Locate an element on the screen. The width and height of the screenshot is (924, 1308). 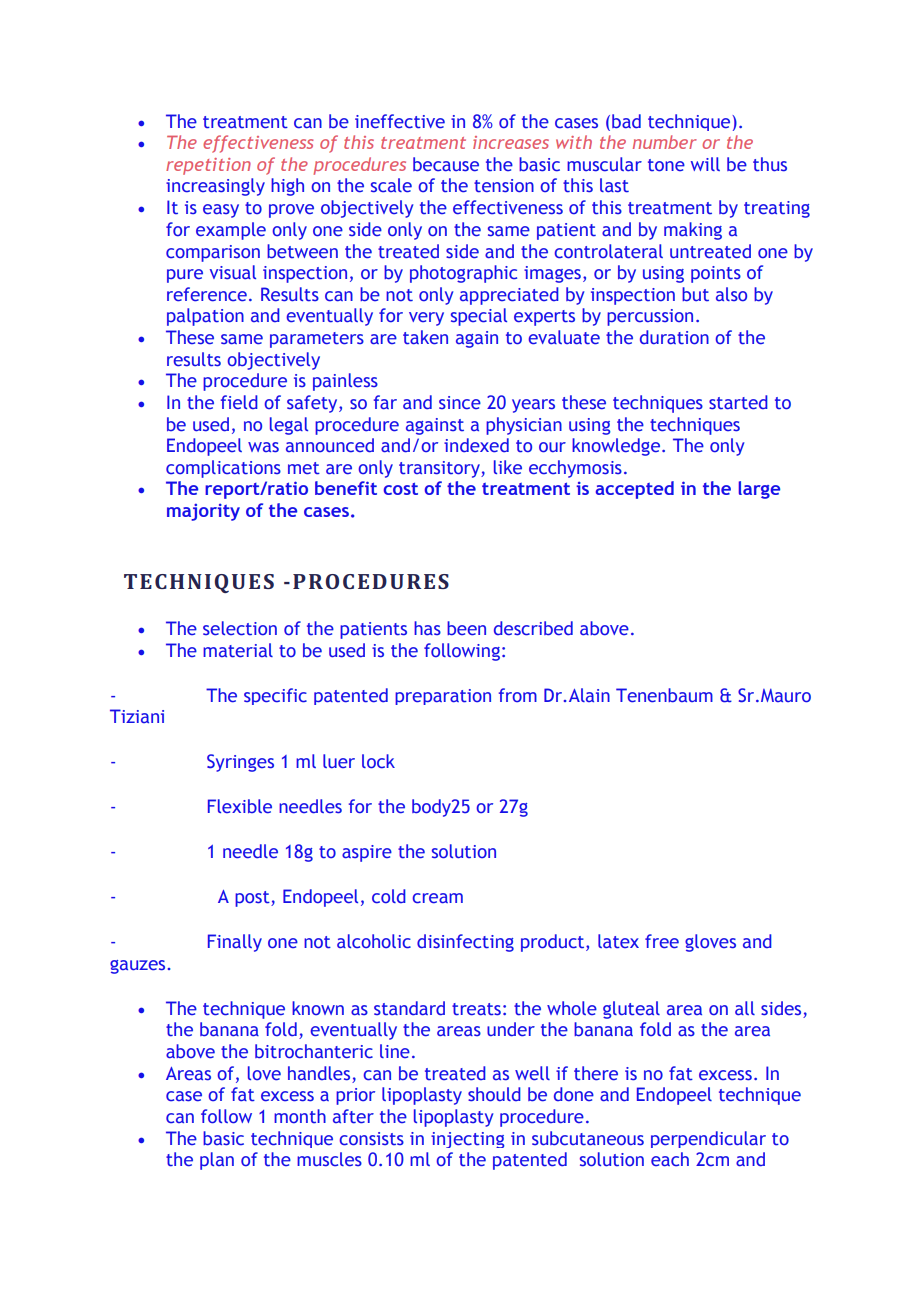
will is located at coordinates (705, 164).
